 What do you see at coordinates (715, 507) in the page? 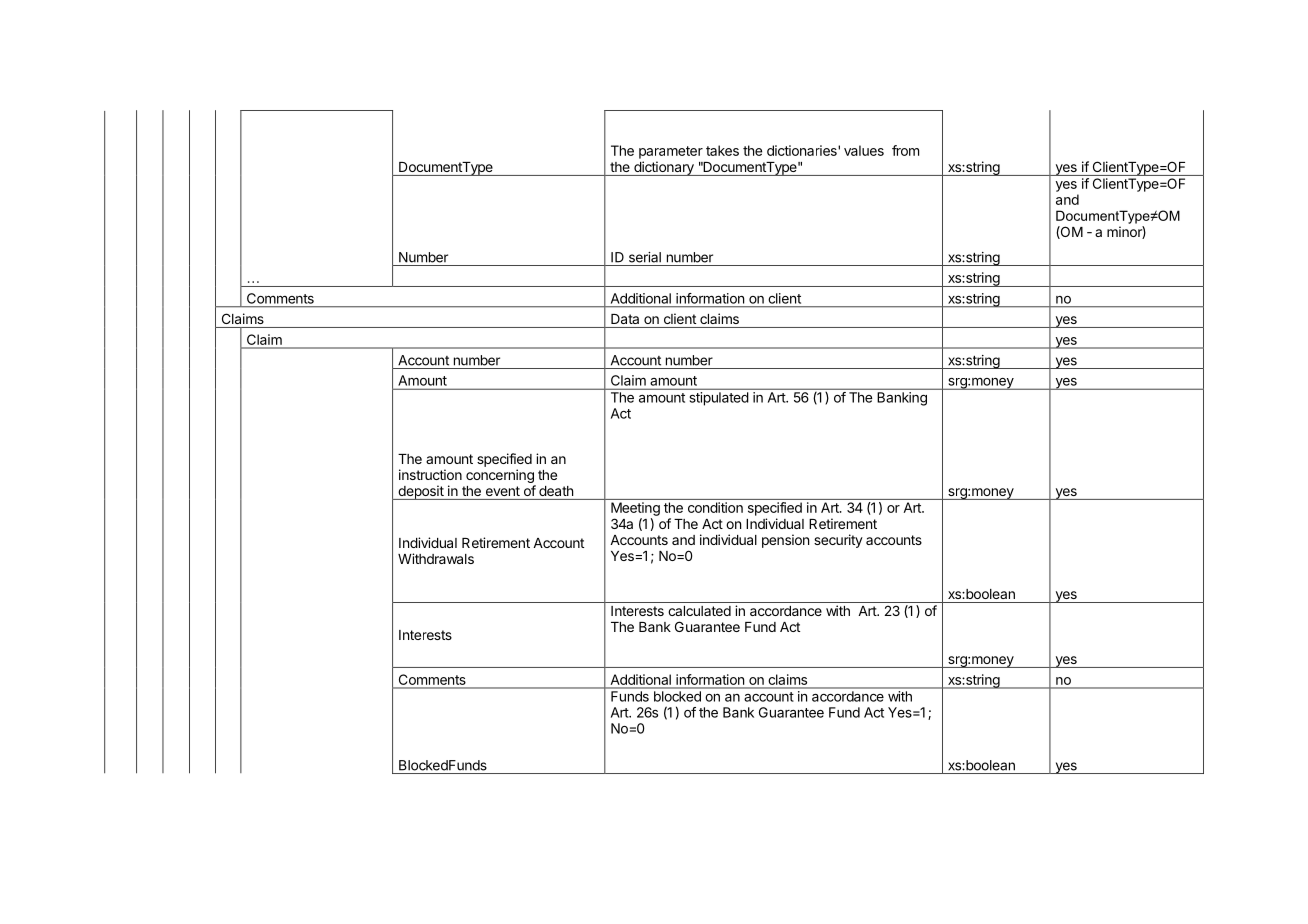
I see `condition` at bounding box center [715, 507].
